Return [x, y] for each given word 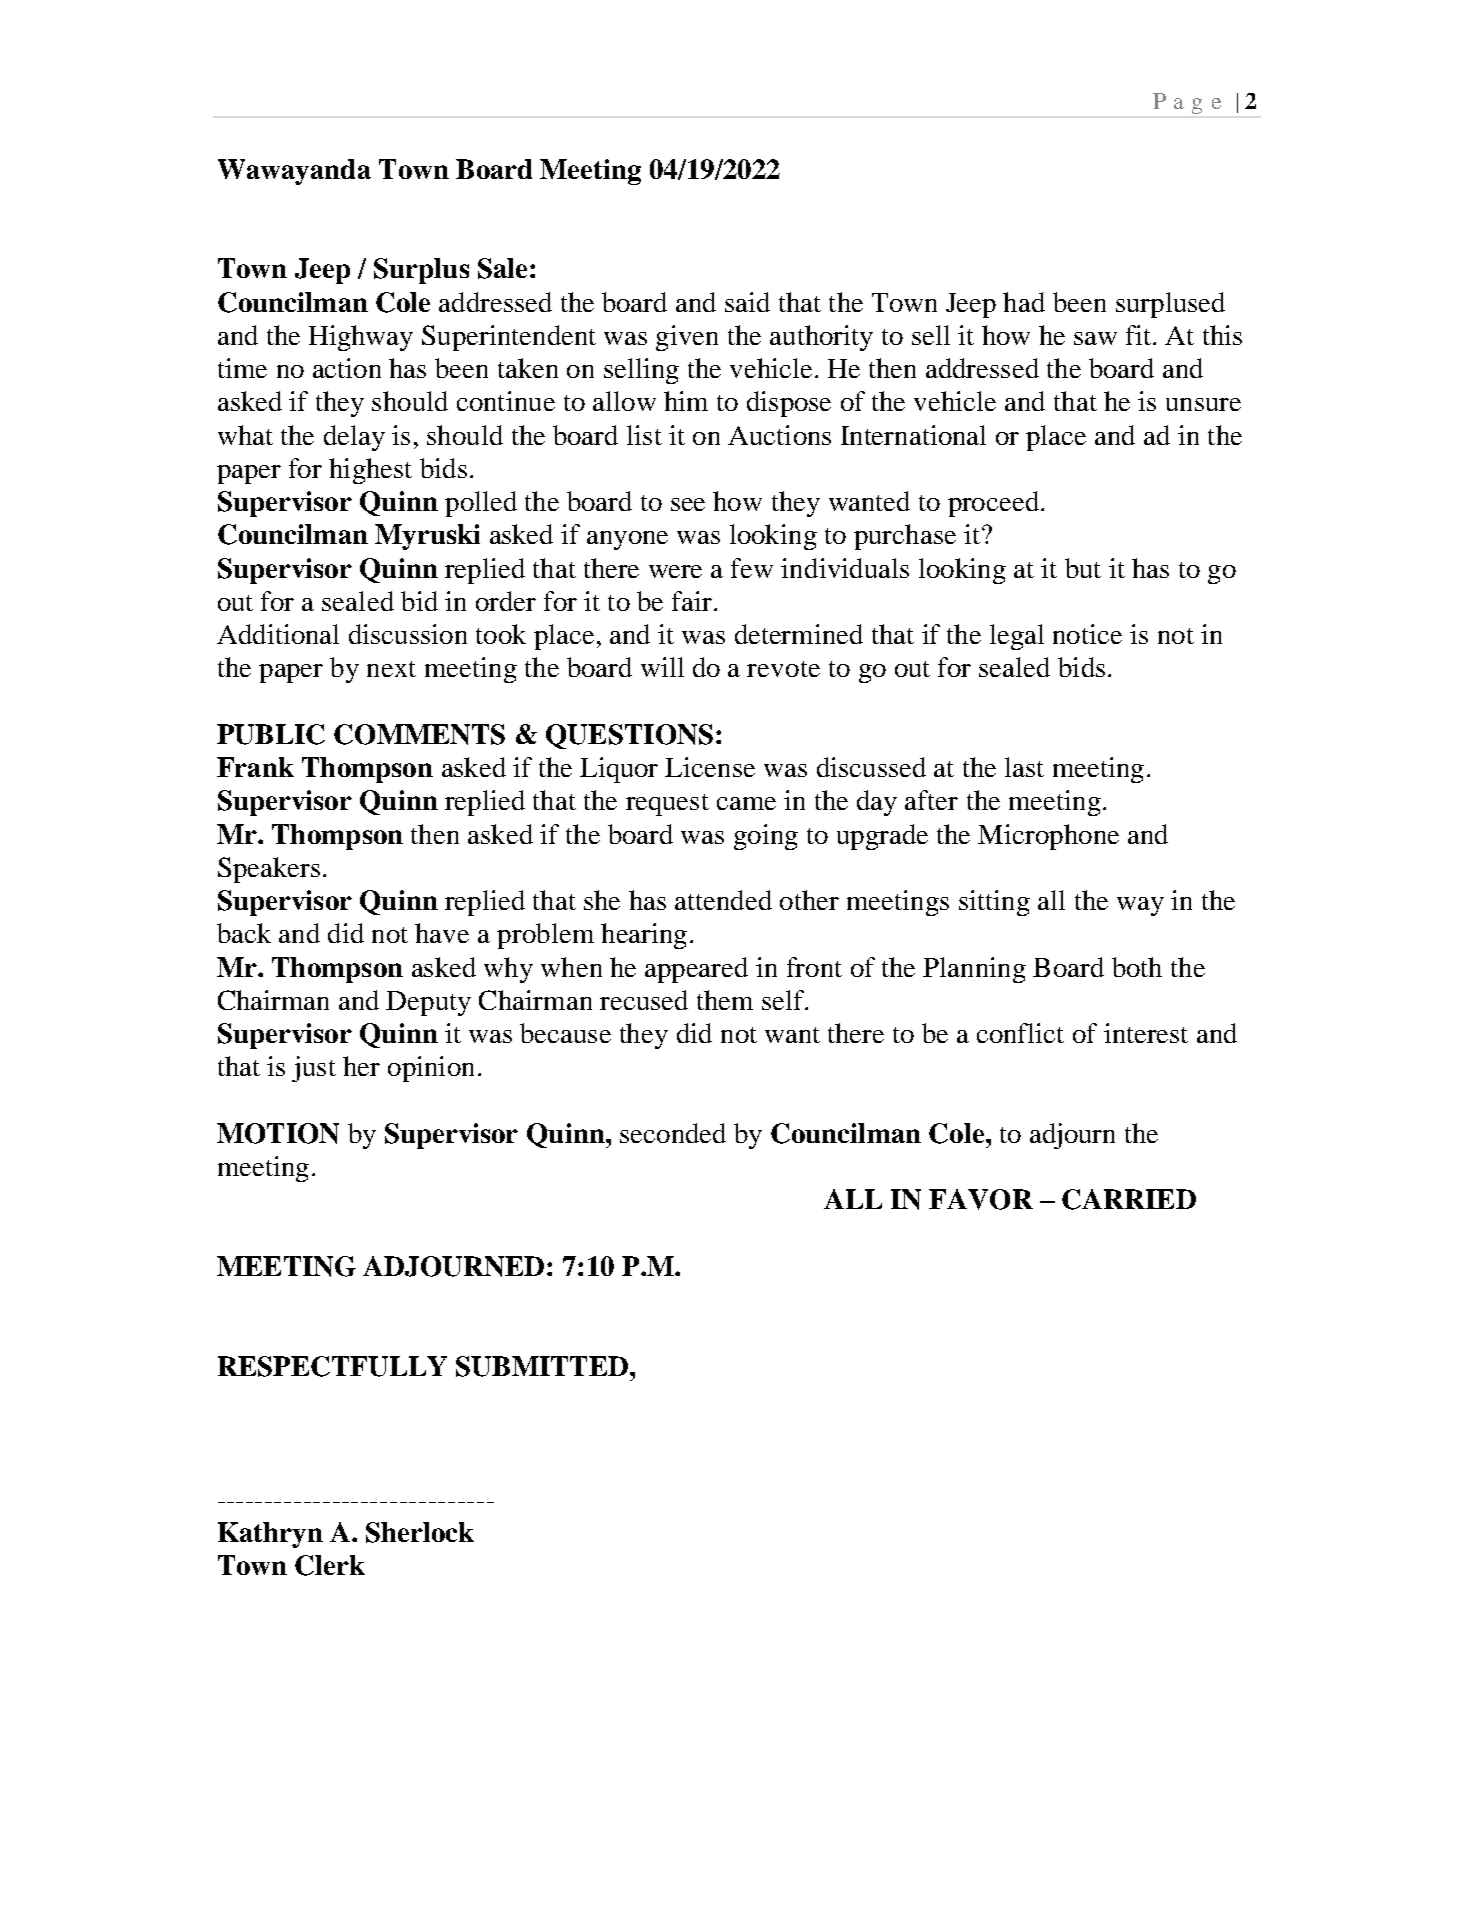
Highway [361, 338]
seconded [673, 1133]
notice [1087, 634]
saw [1095, 338]
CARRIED [1129, 1199]
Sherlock [420, 1532]
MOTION [278, 1133]
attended [723, 900]
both [1137, 967]
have [442, 933]
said [747, 302]
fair [692, 601]
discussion [408, 634]
